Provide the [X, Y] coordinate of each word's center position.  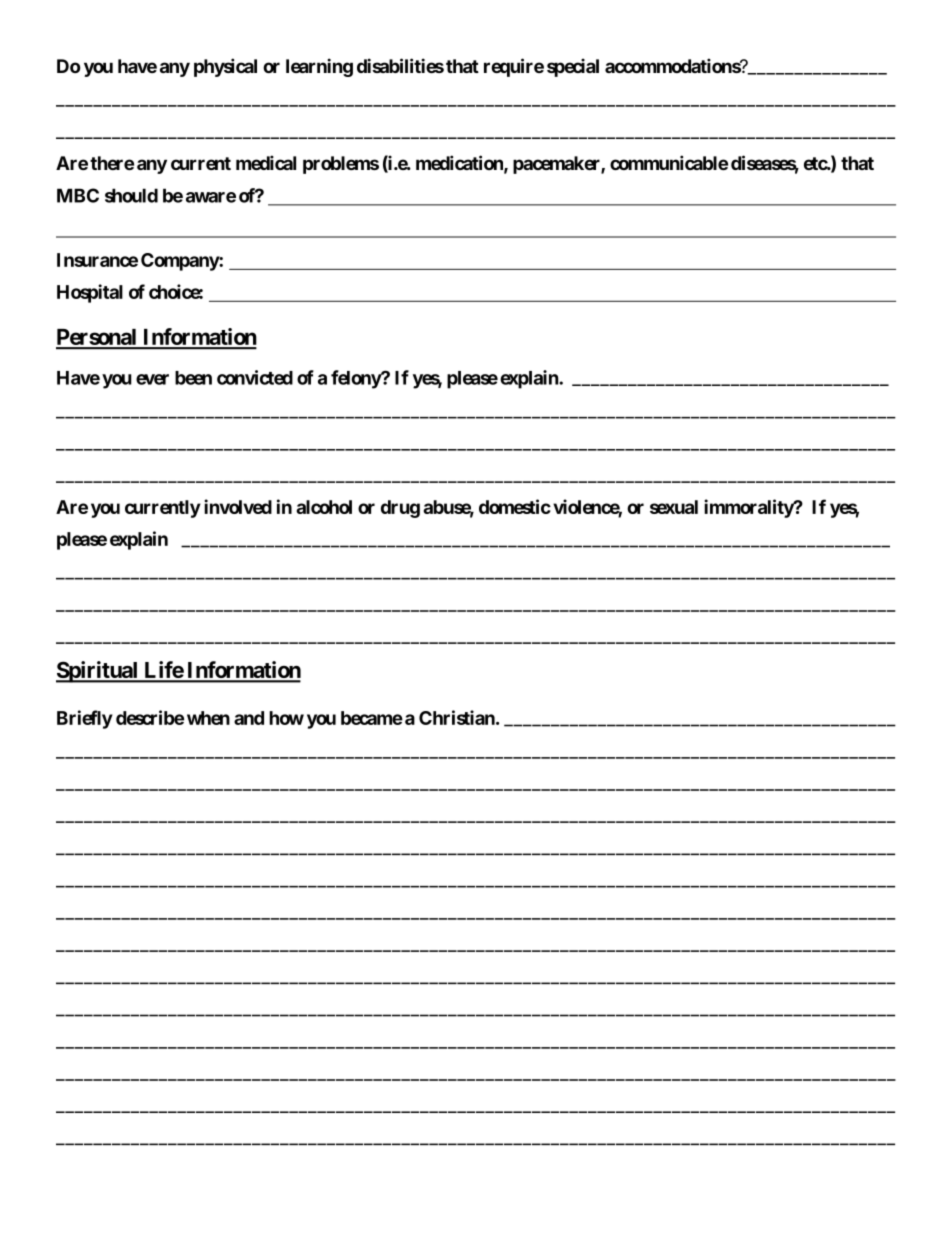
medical [266, 162]
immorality [749, 508]
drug [400, 509]
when [208, 718]
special [573, 67]
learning [319, 67]
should [131, 195]
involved [238, 506]
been [193, 378]
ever [152, 379]
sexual [674, 507]
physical [225, 67]
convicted [255, 377]
